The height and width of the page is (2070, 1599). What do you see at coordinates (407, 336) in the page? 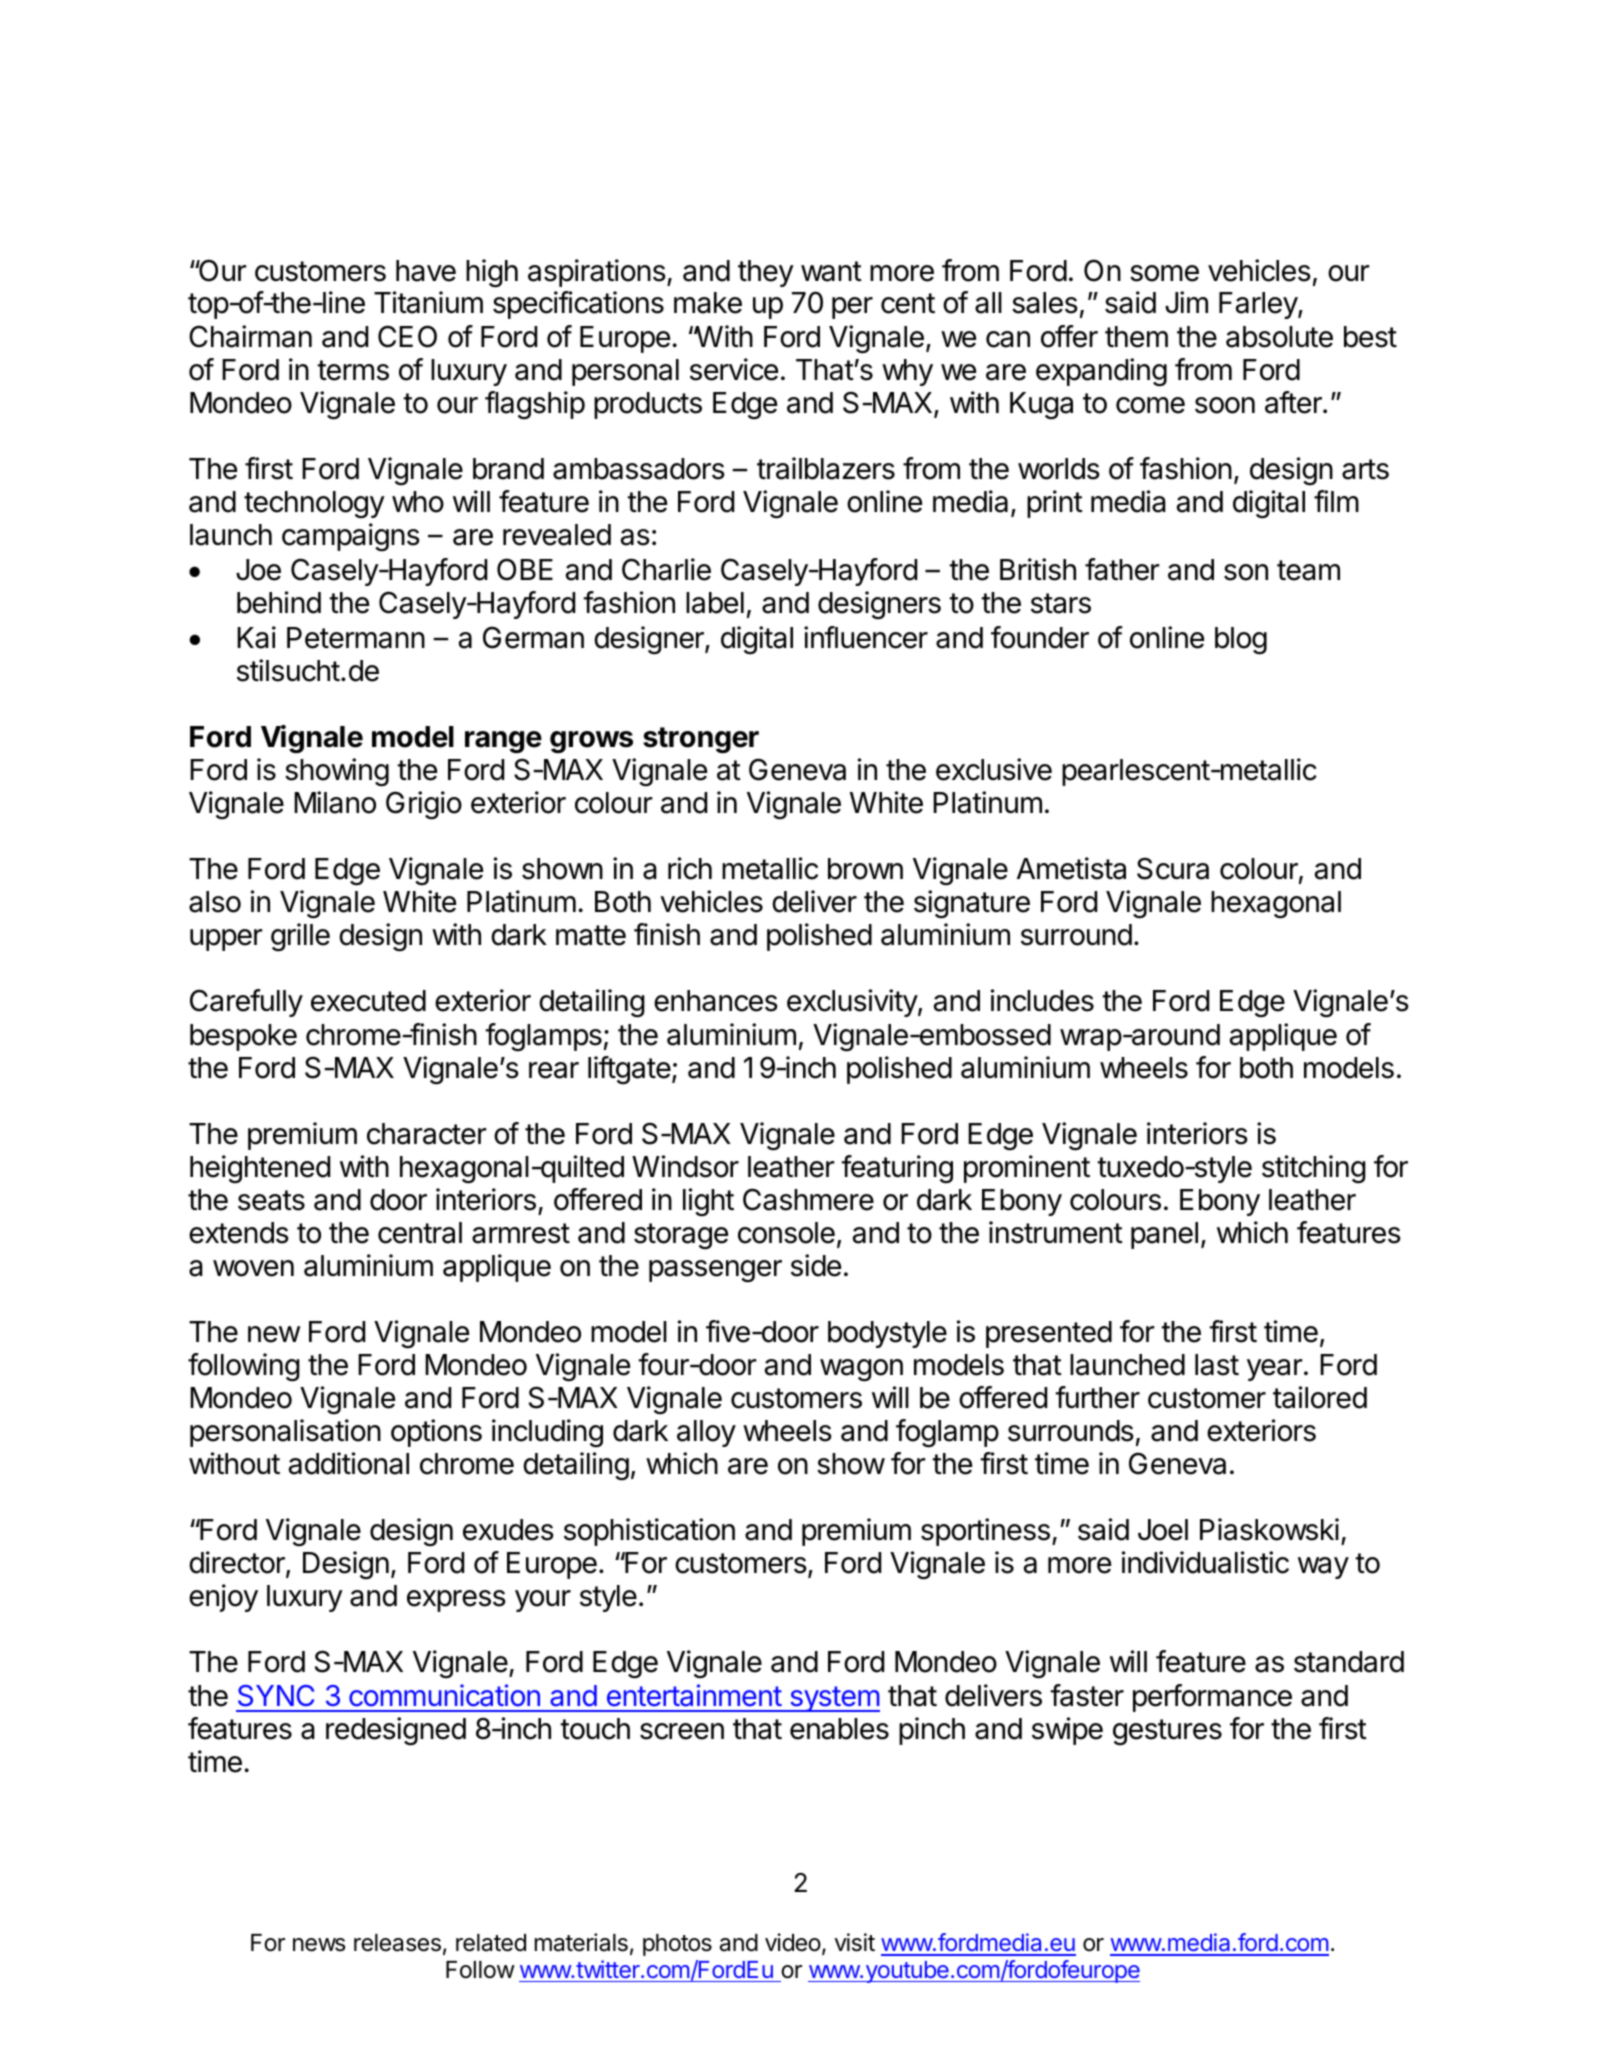
I see `CEO` at bounding box center [407, 336].
